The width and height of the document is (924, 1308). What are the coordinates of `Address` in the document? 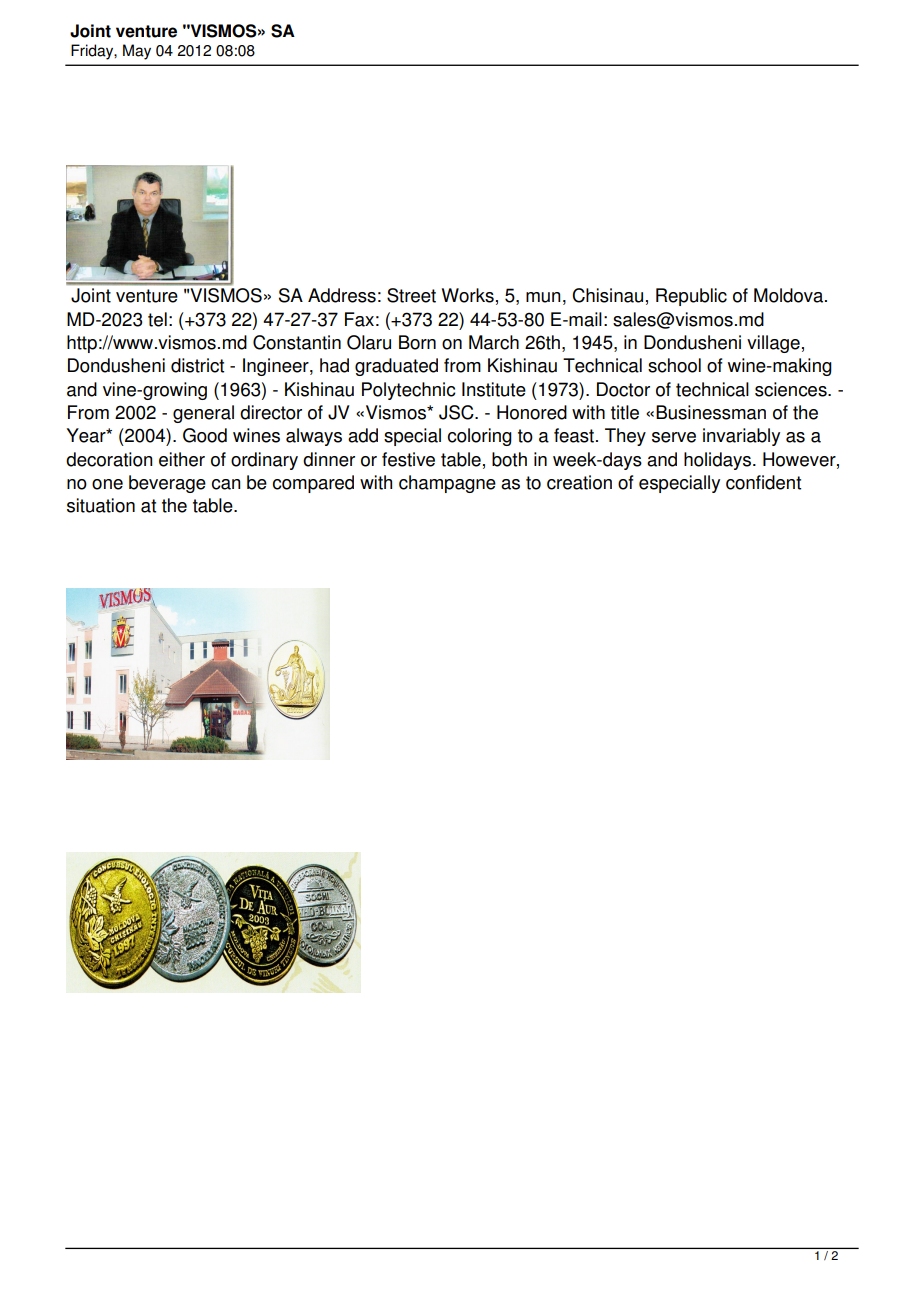 It's located at (342, 295).
